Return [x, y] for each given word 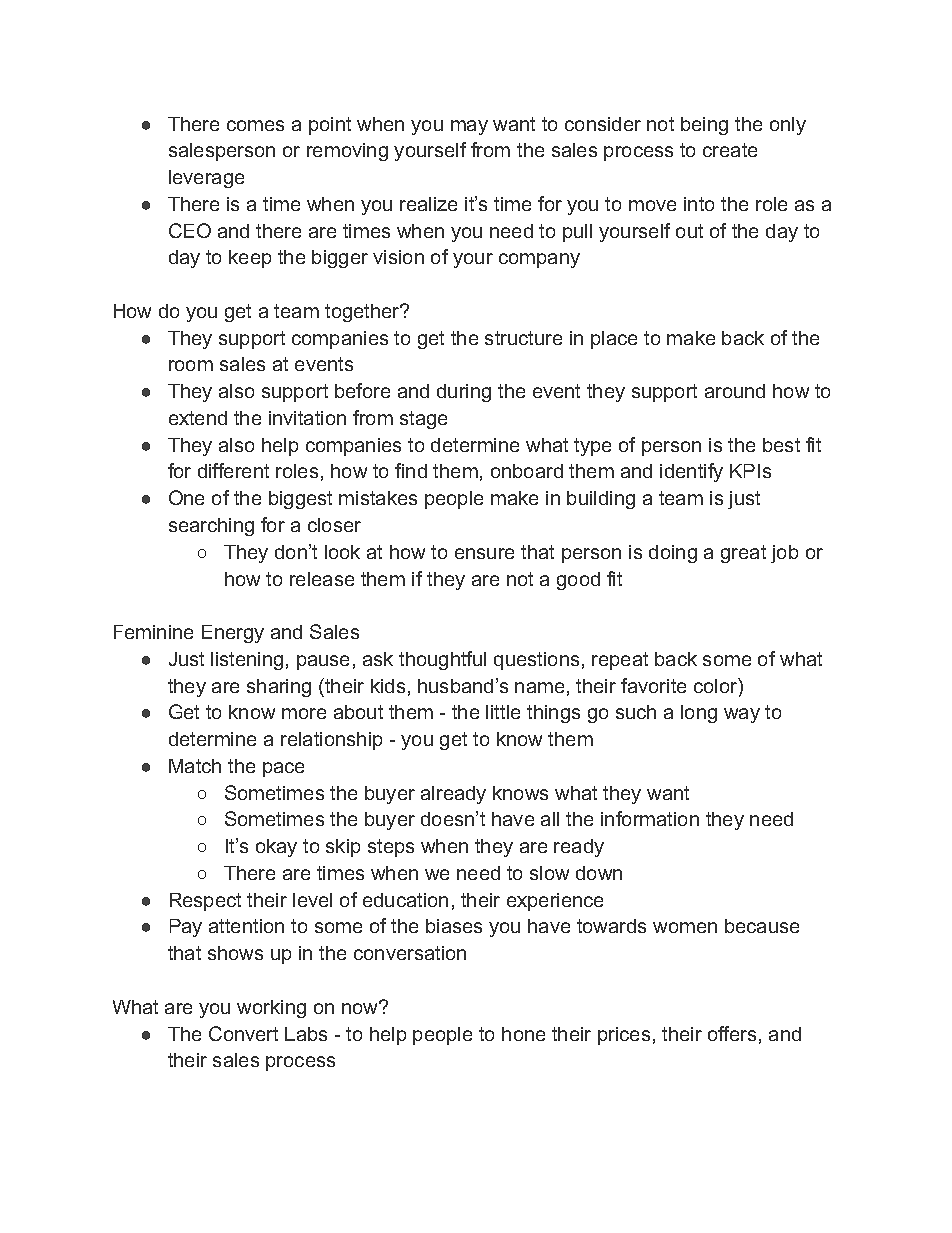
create [730, 150]
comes [255, 125]
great [743, 554]
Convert [243, 1033]
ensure [484, 553]
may [469, 127]
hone [523, 1034]
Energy [233, 634]
